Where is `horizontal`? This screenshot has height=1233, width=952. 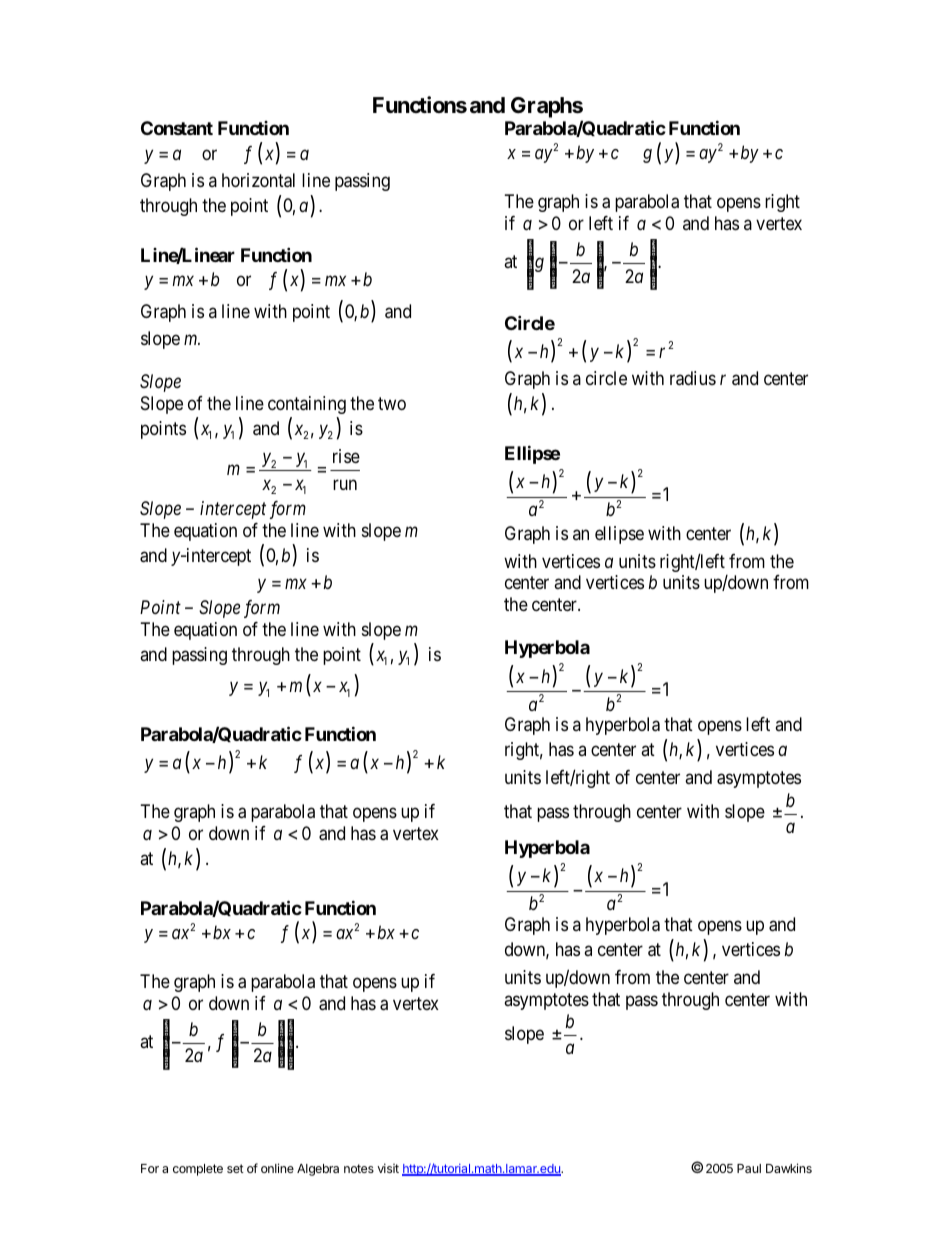 horizontal is located at coordinates (258, 180).
